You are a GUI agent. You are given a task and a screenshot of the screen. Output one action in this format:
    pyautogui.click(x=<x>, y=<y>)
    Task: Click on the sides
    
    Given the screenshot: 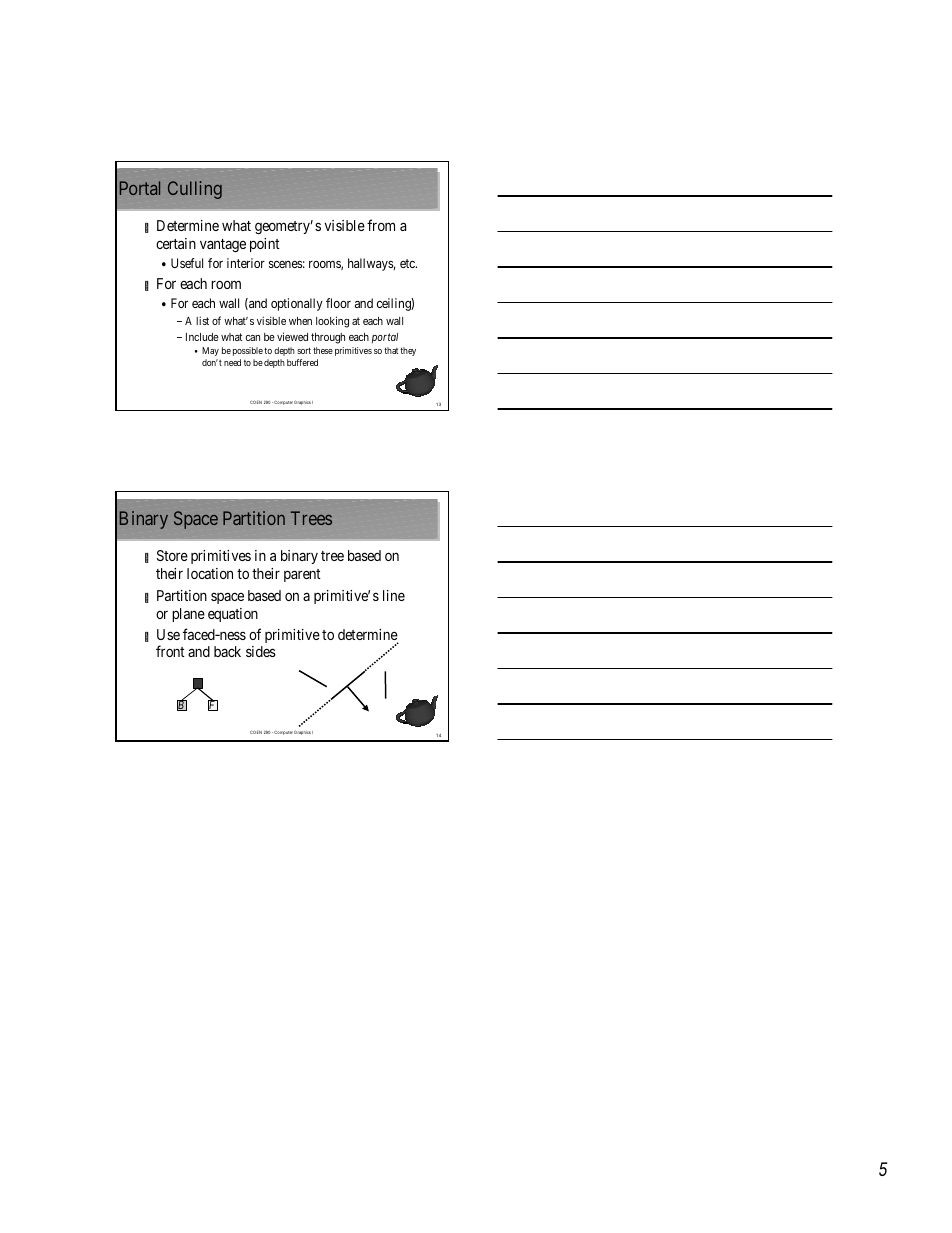 What is the action you would take?
    pyautogui.click(x=261, y=651)
